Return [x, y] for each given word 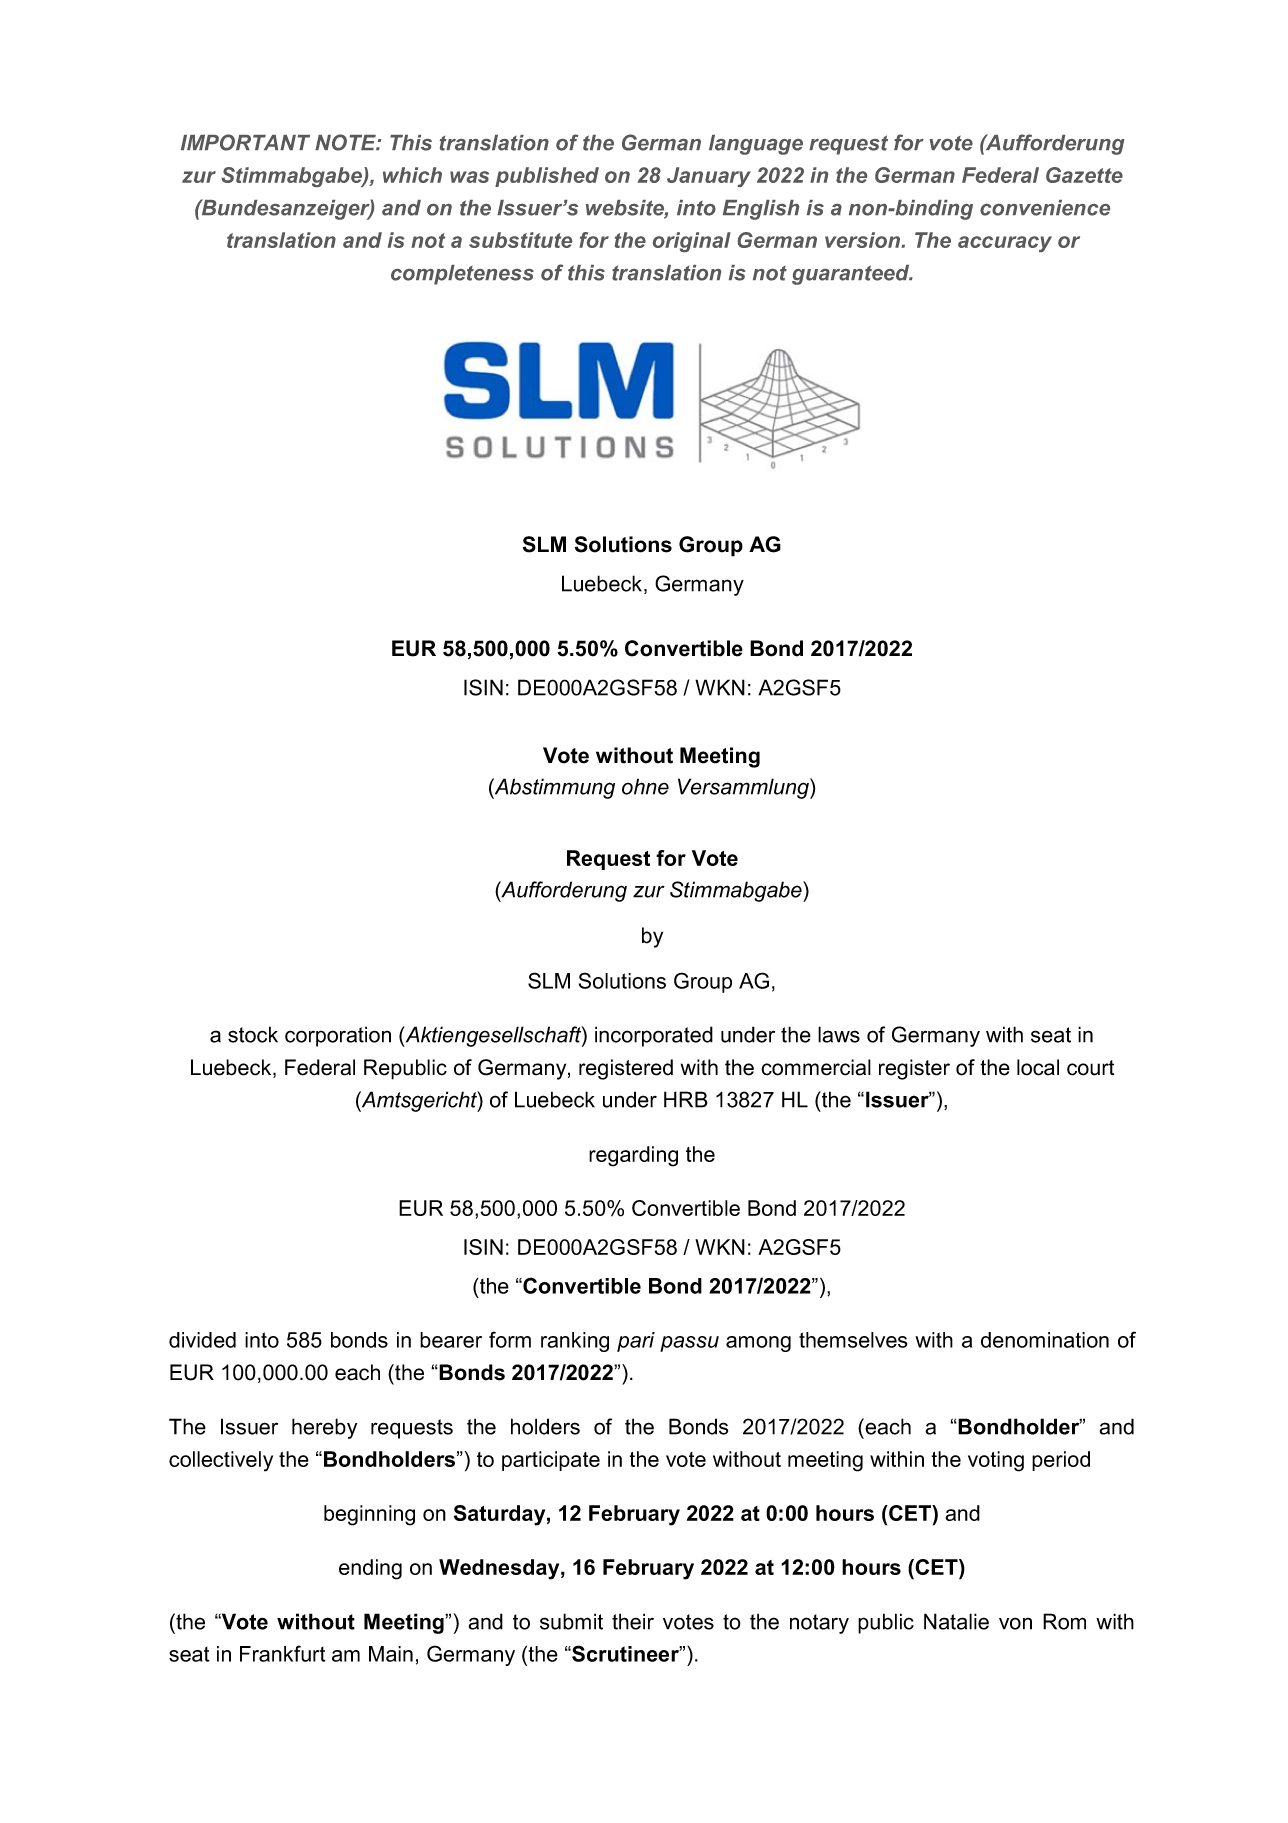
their [633, 1621]
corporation [338, 1036]
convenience [1045, 208]
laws [839, 1034]
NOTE [346, 142]
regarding [633, 1156]
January [709, 177]
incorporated [654, 1036]
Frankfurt [282, 1653]
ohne [645, 786]
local [1038, 1067]
